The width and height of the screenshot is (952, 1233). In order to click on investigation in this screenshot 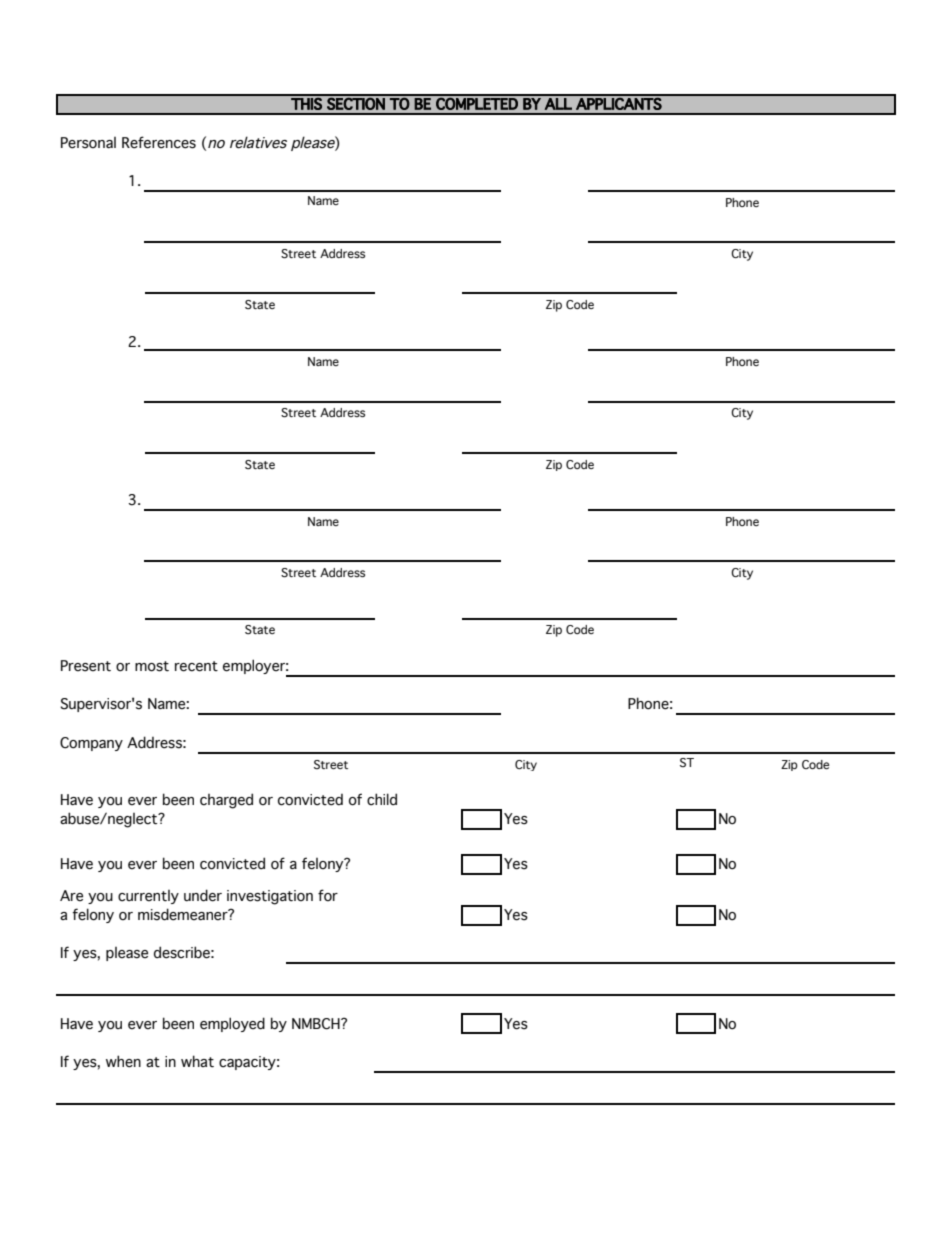, I will do `click(270, 897)`.
